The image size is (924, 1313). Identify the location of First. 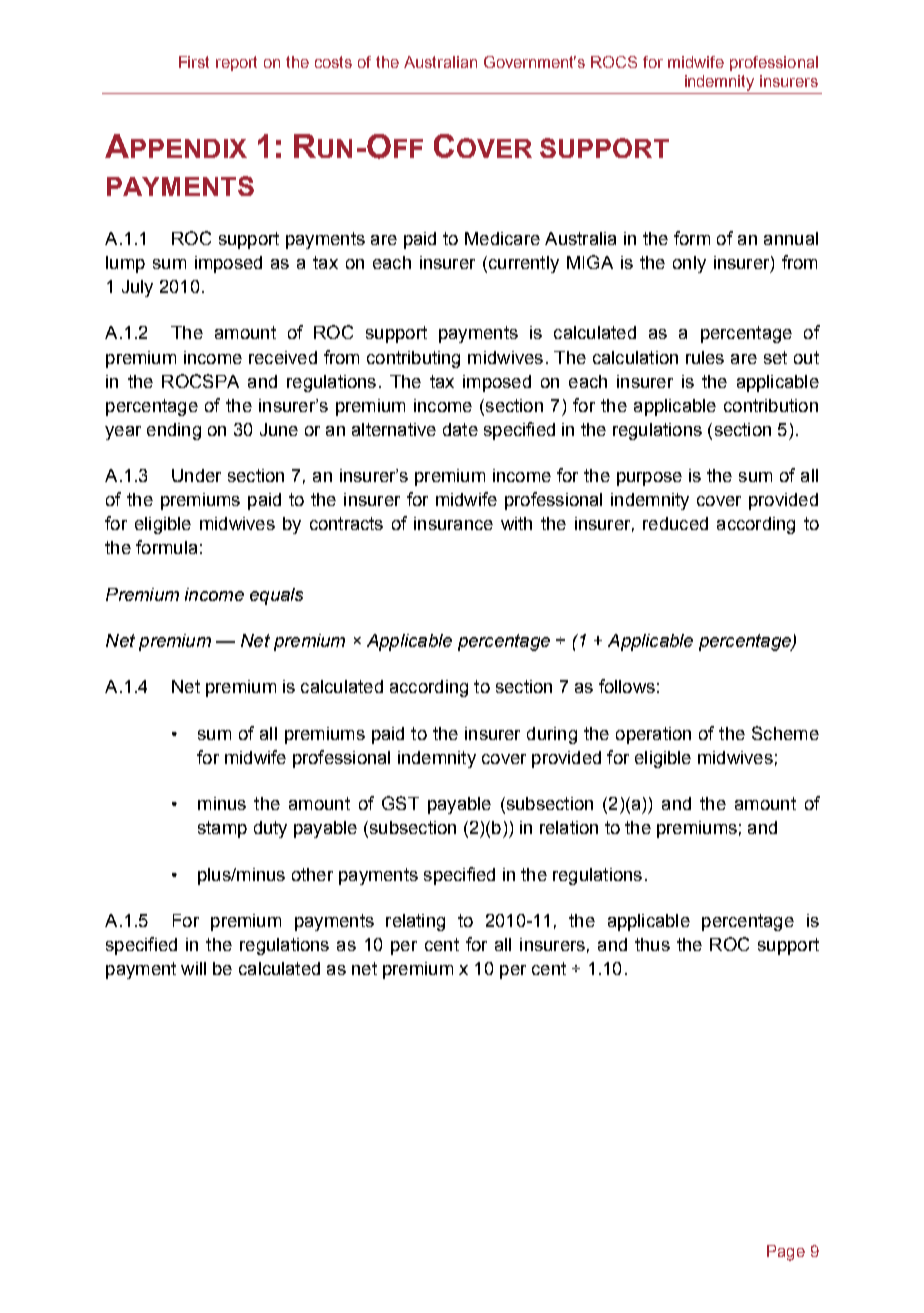
(194, 62).
